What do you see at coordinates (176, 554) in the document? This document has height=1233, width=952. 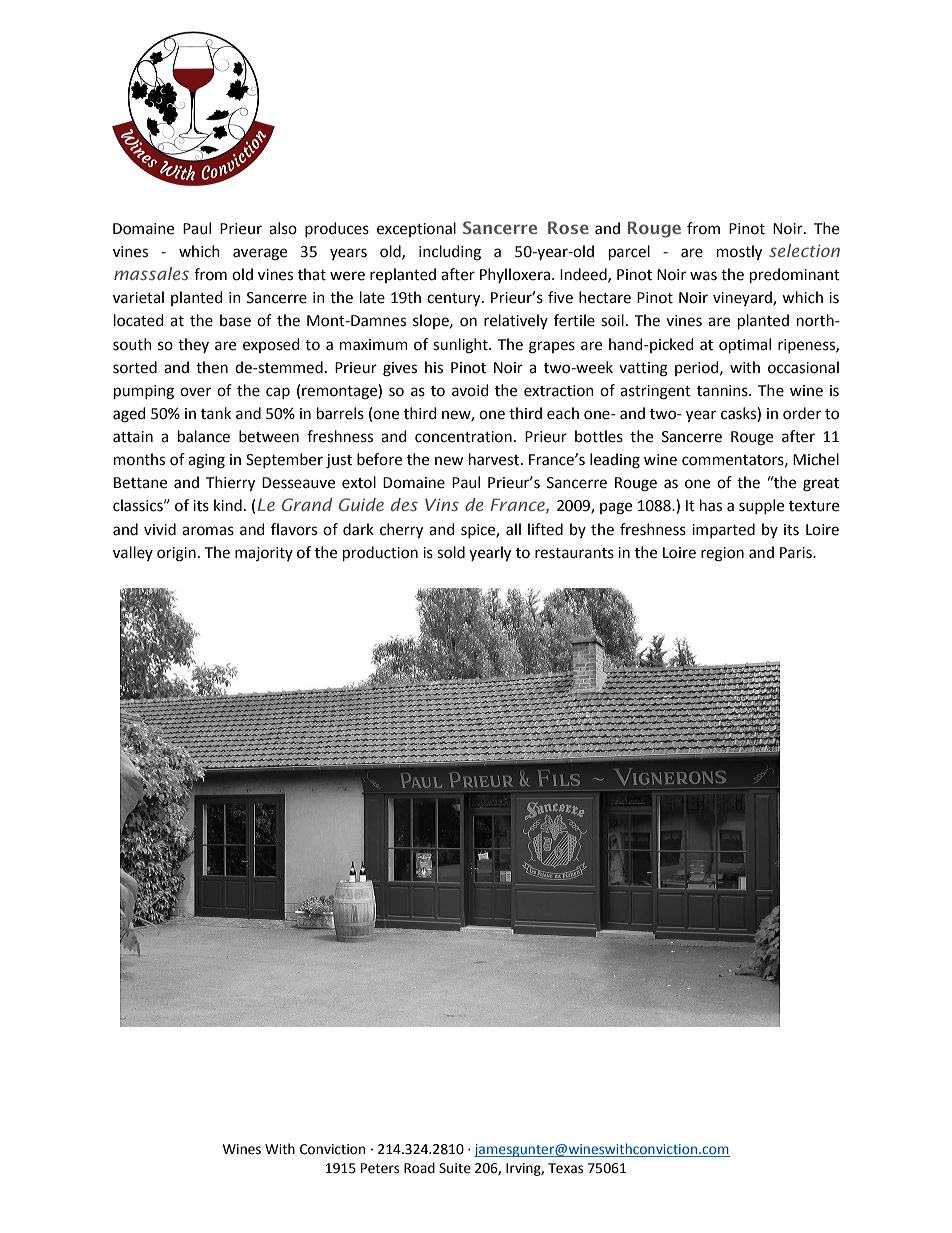 I see `origin` at bounding box center [176, 554].
